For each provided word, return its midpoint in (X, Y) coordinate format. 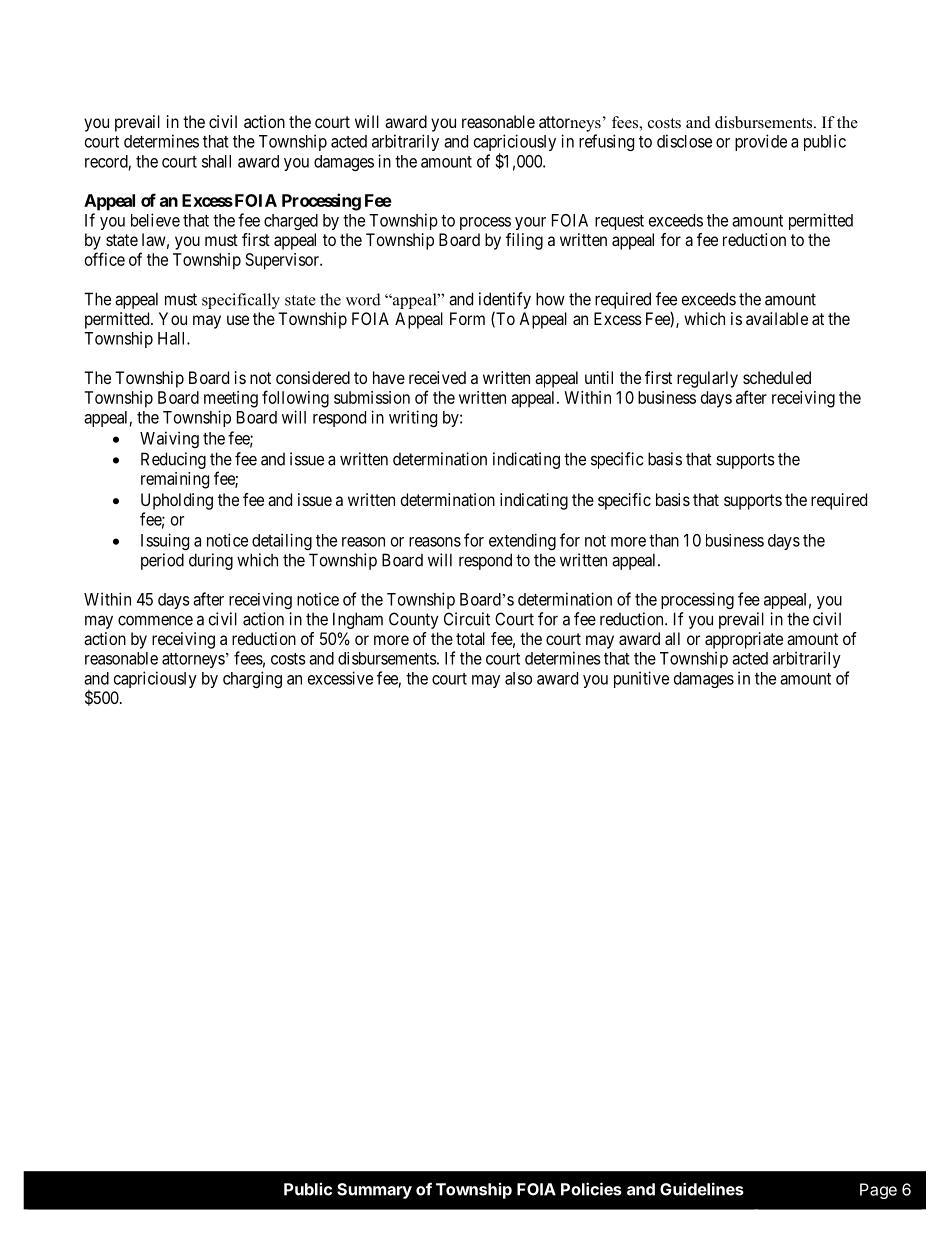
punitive (641, 679)
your (530, 223)
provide (761, 142)
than (664, 540)
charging (252, 679)
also (518, 678)
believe (155, 220)
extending (522, 541)
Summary (374, 1191)
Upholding (177, 501)
